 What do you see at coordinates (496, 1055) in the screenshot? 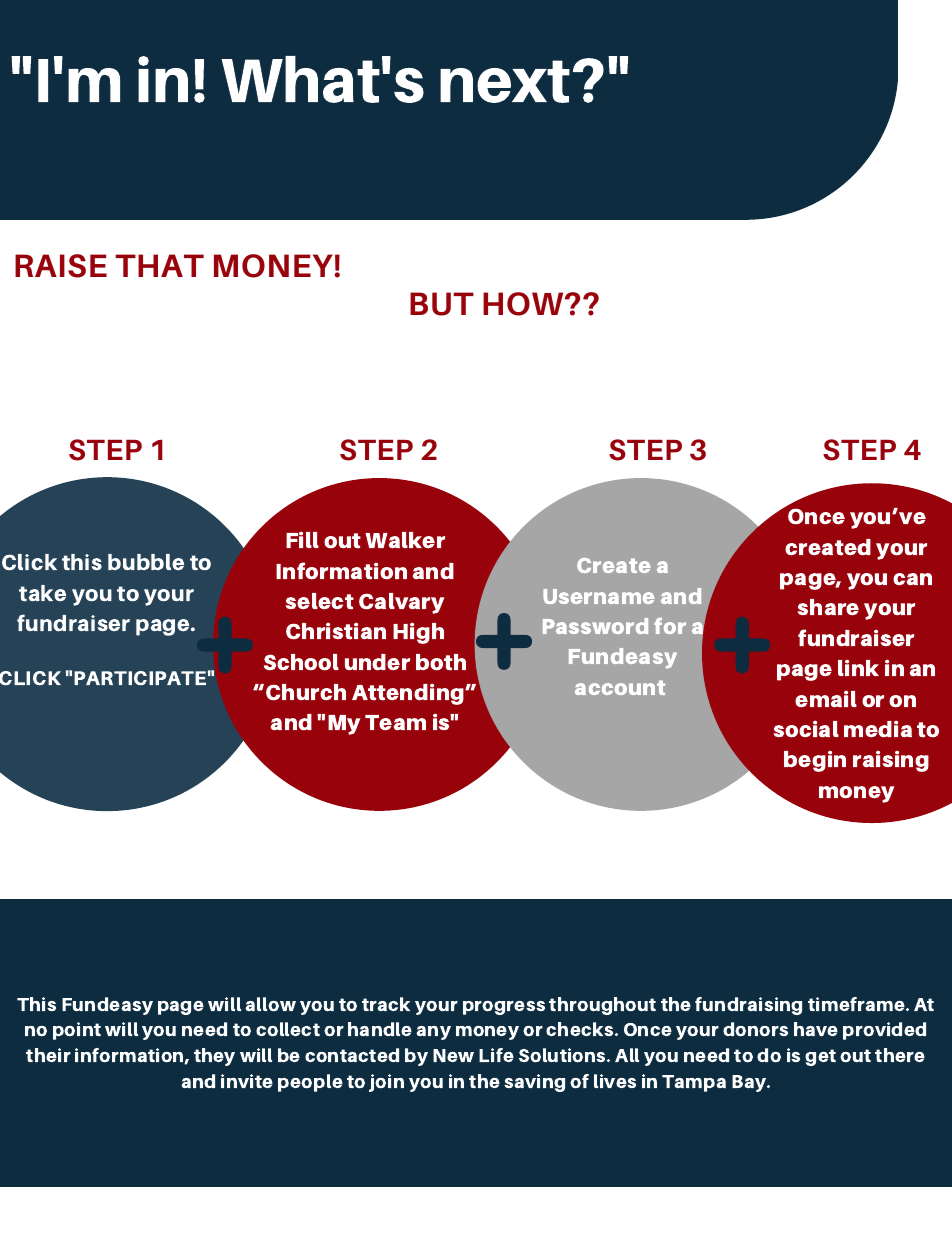
I see `Life` at bounding box center [496, 1055].
